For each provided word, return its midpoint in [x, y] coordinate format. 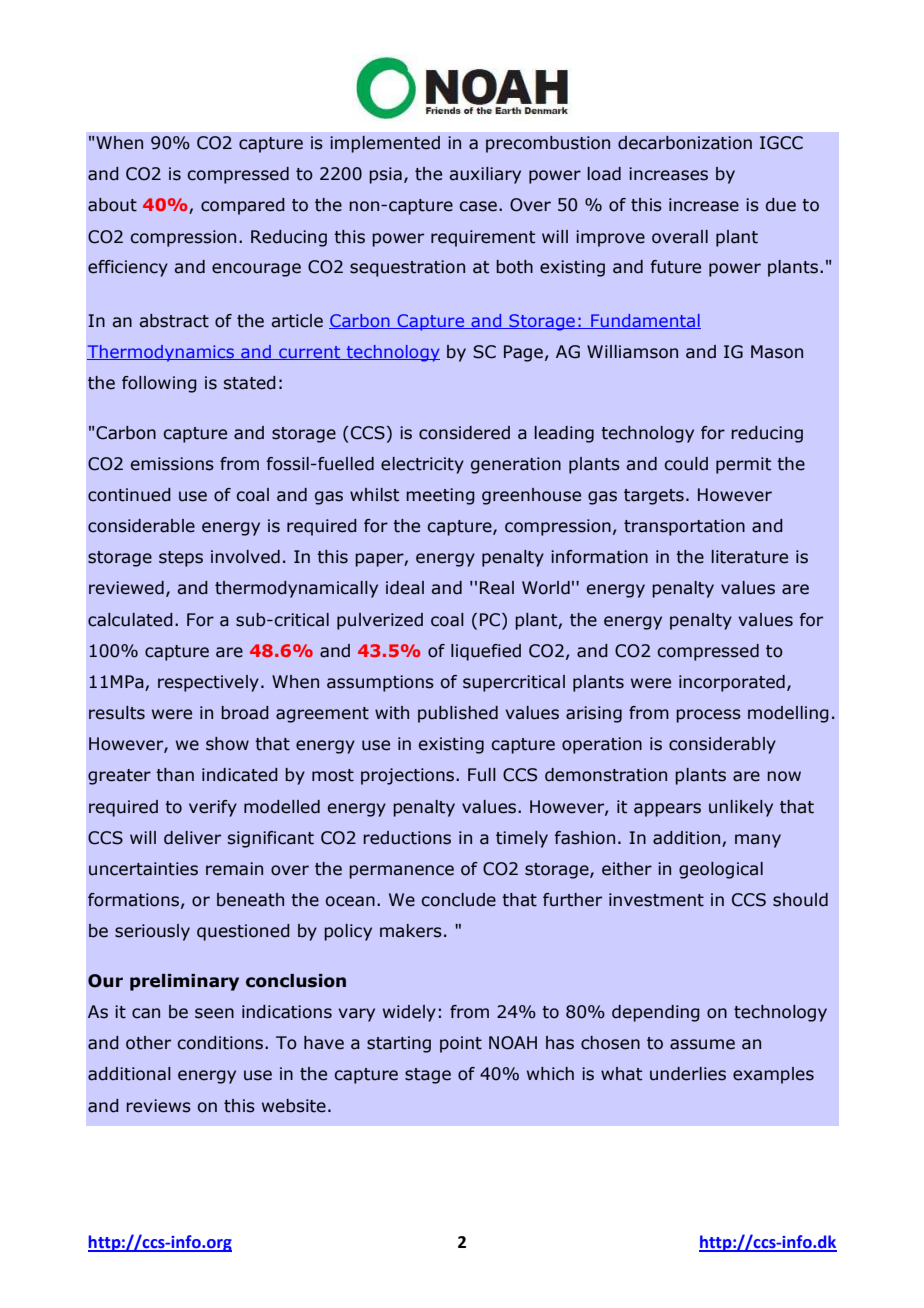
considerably [722, 745]
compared [243, 206]
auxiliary [485, 175]
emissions [172, 464]
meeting [440, 496]
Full [482, 775]
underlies [688, 1074]
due [781, 205]
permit [743, 465]
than [175, 775]
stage [428, 1076]
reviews [158, 1106]
